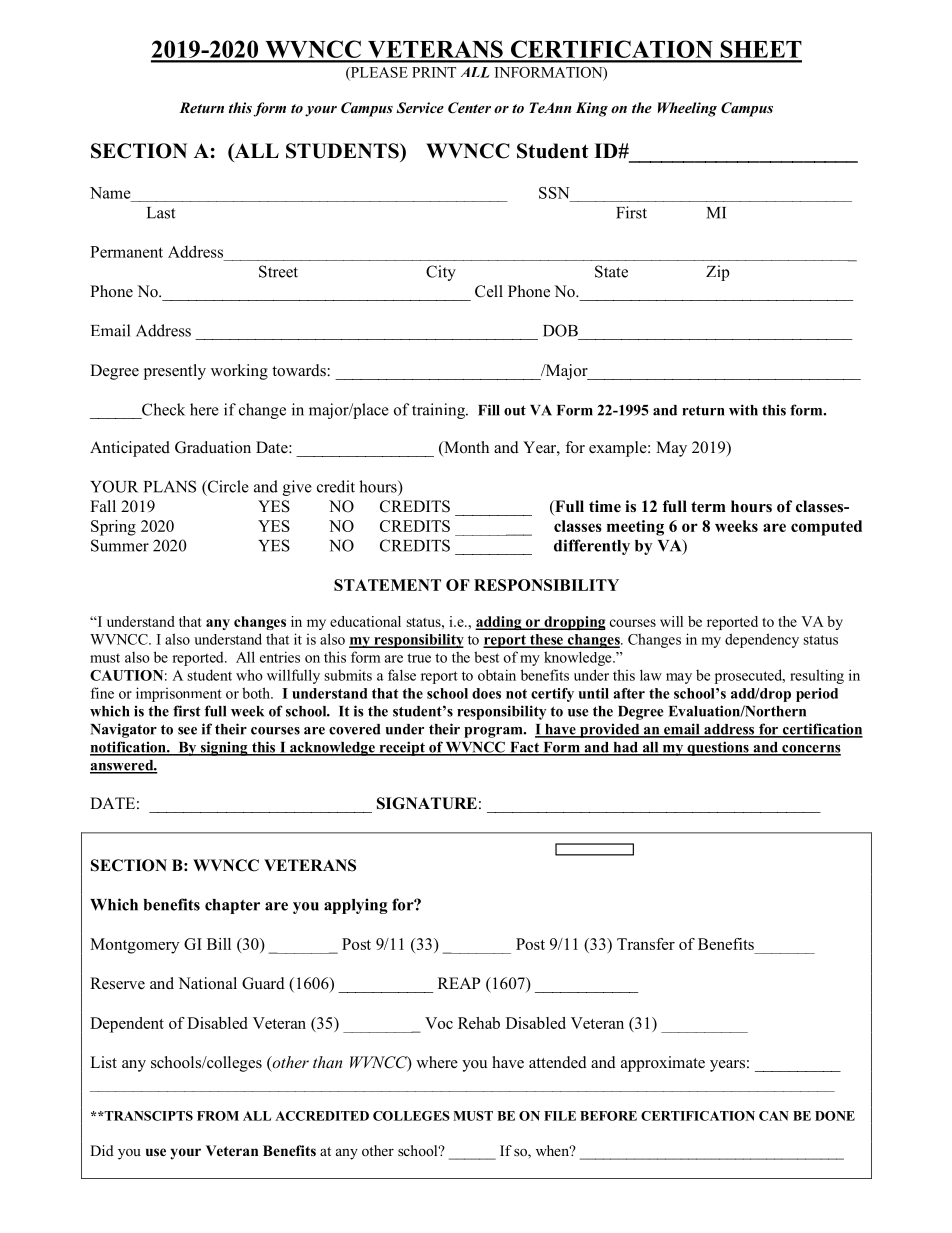  I want to click on Wheeling, so click(687, 109).
